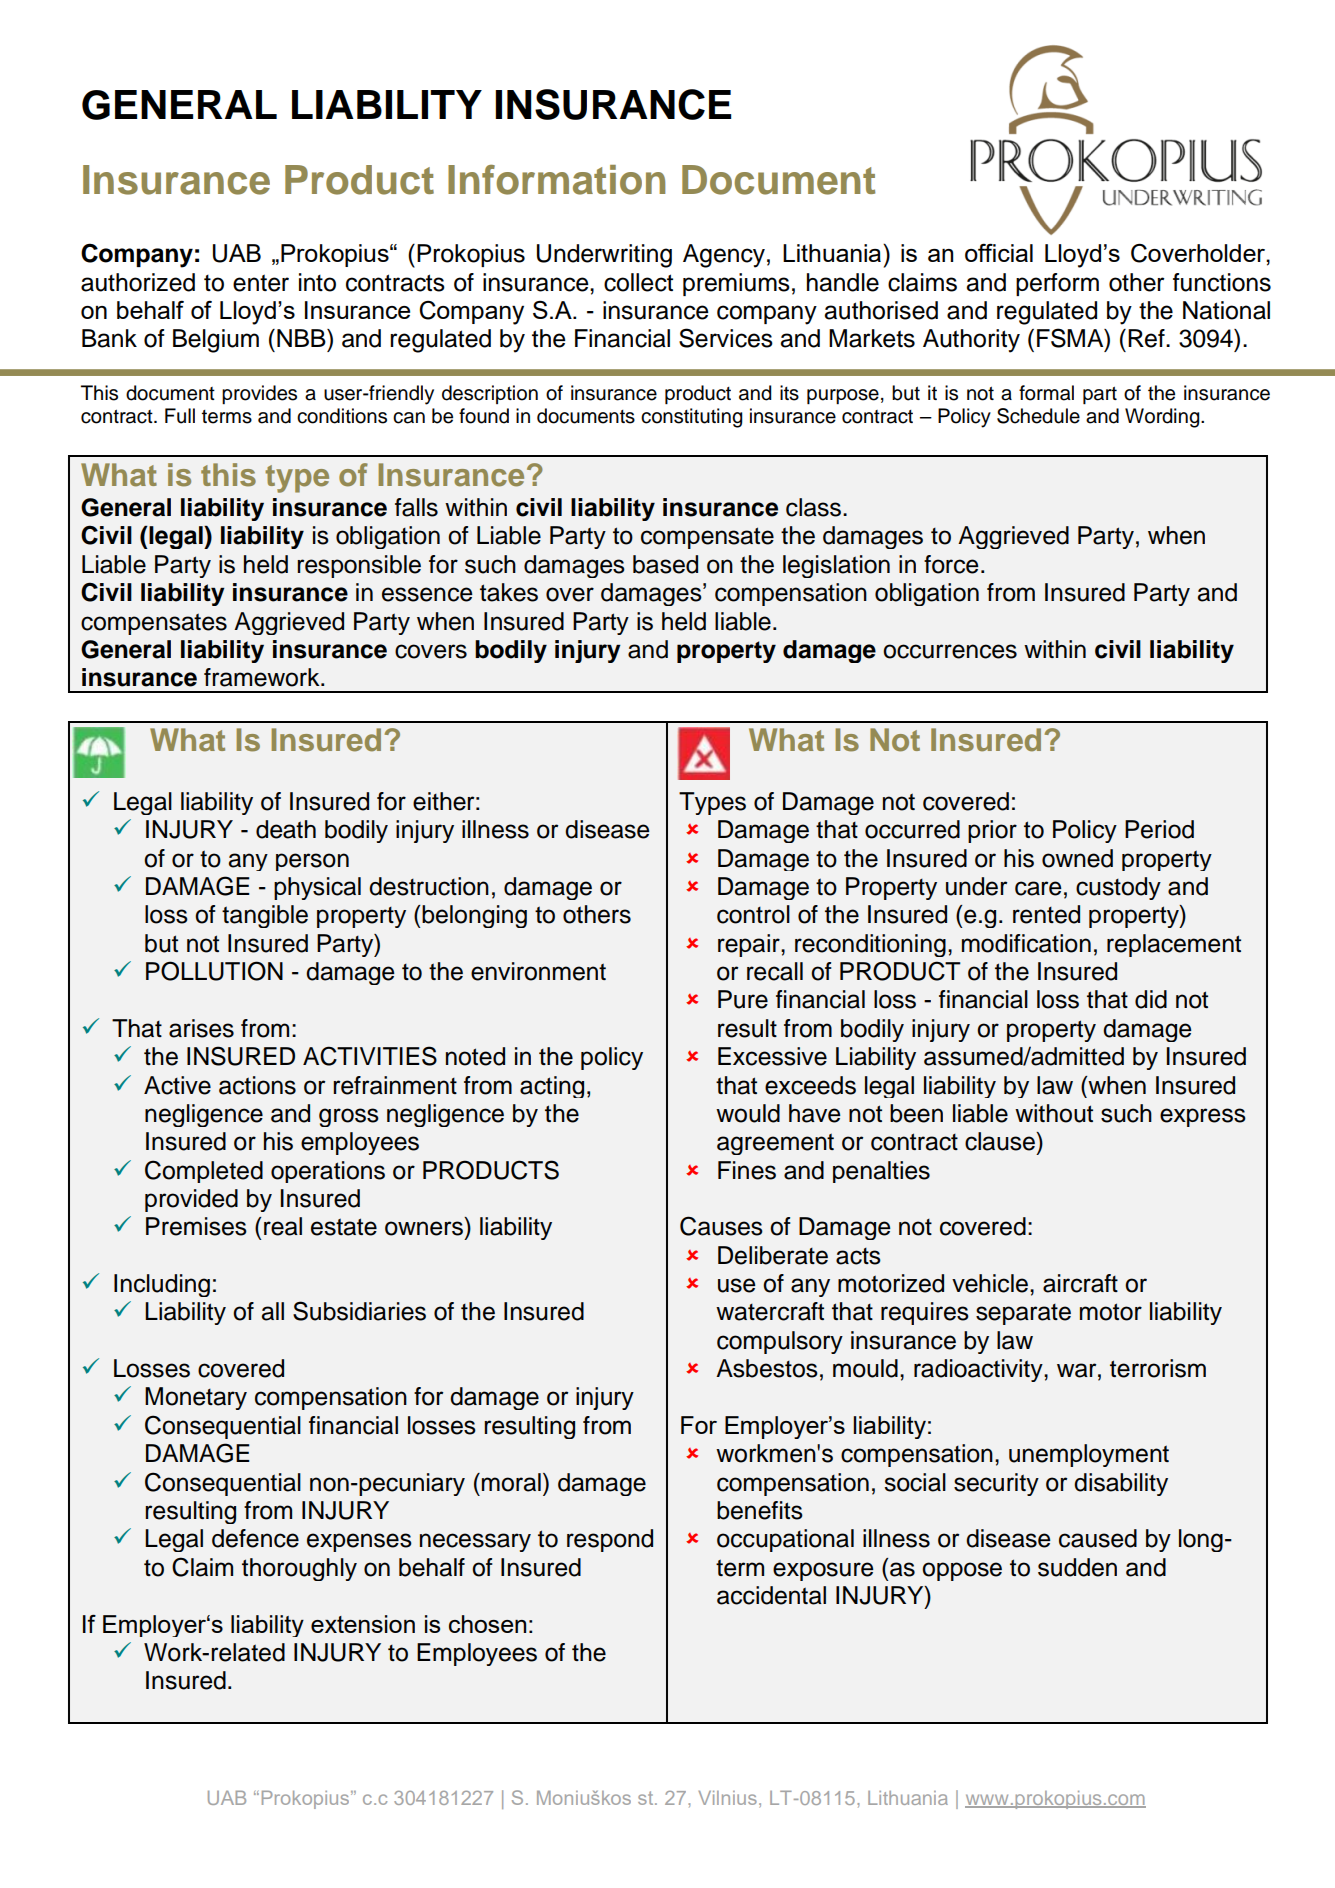 The width and height of the image is (1335, 1888). Describe the element at coordinates (363, 1624) in the image. I see `extension` at that location.
